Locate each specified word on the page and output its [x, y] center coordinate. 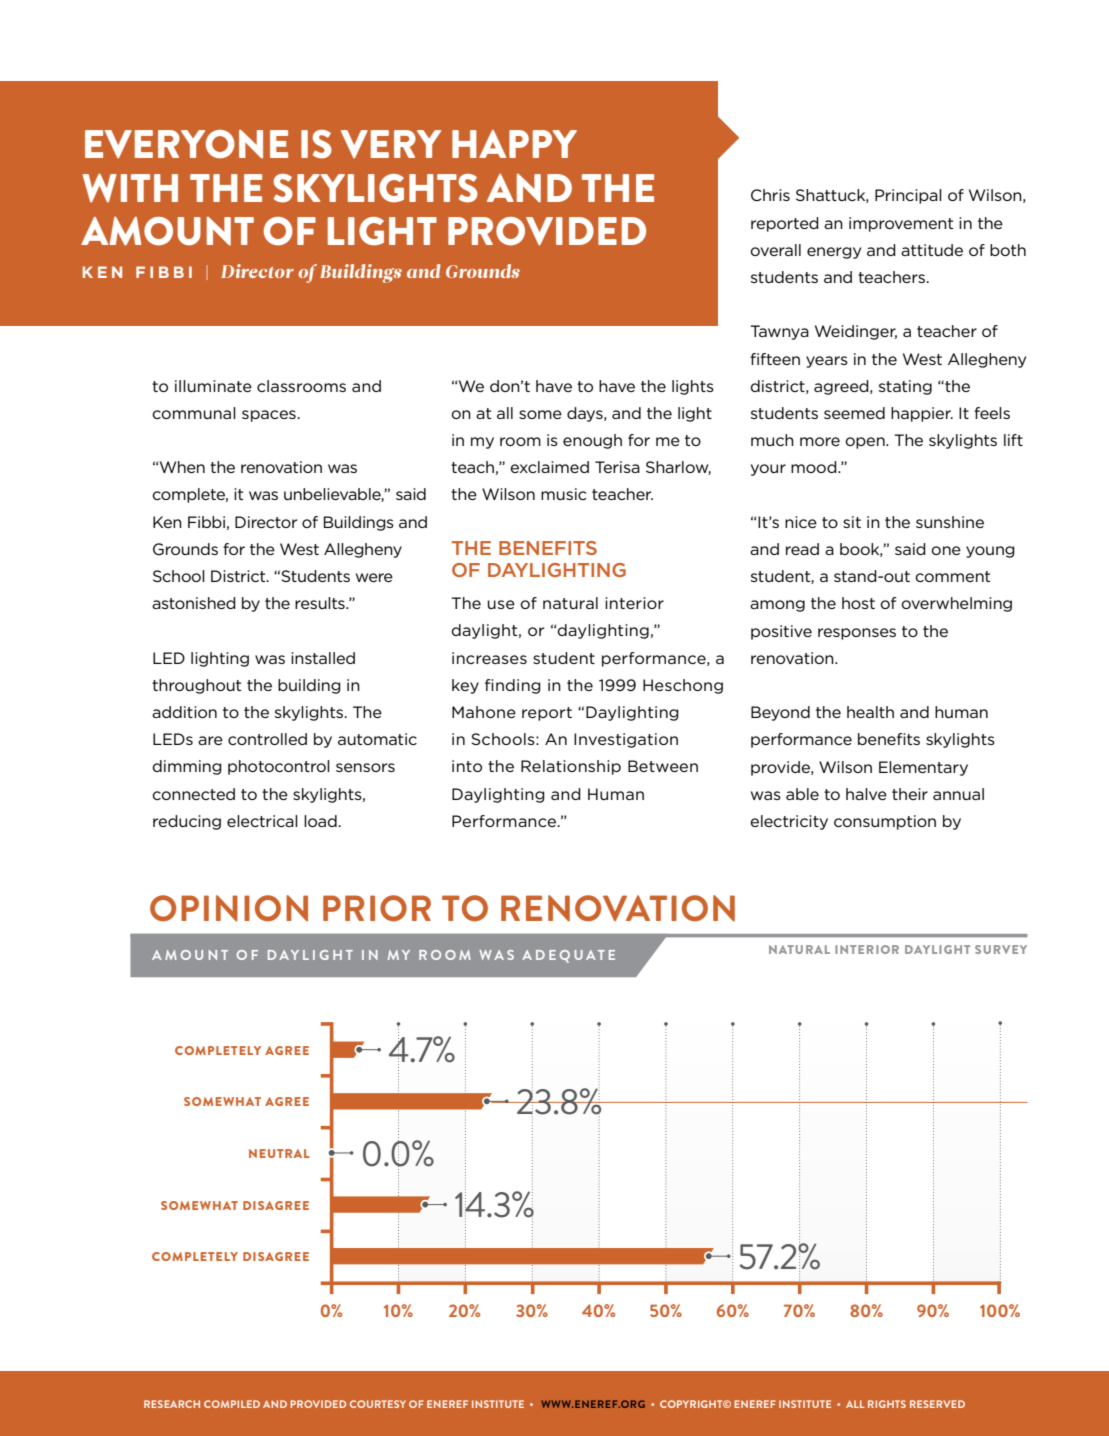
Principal [908, 196]
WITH [130, 188]
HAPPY [514, 144]
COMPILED [232, 1404]
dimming [187, 767]
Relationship [571, 767]
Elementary [923, 768]
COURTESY [378, 1404]
